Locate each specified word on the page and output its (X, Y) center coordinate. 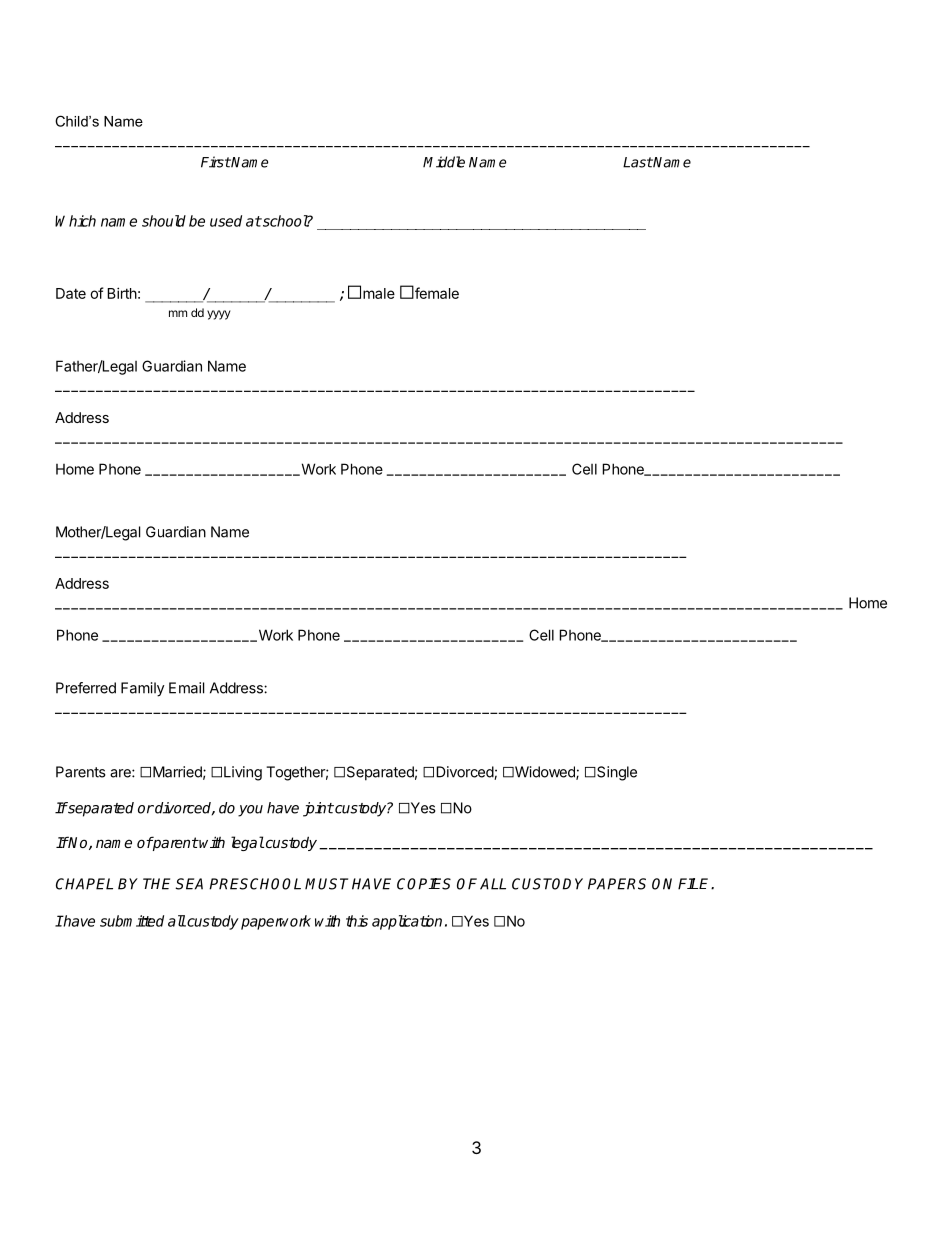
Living (243, 773)
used (226, 221)
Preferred (86, 688)
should (164, 221)
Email (186, 688)
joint (318, 809)
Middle (444, 162)
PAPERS (617, 884)
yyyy (219, 315)
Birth (122, 293)
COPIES (424, 884)
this (357, 921)
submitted (132, 921)
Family (143, 689)
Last (638, 162)
